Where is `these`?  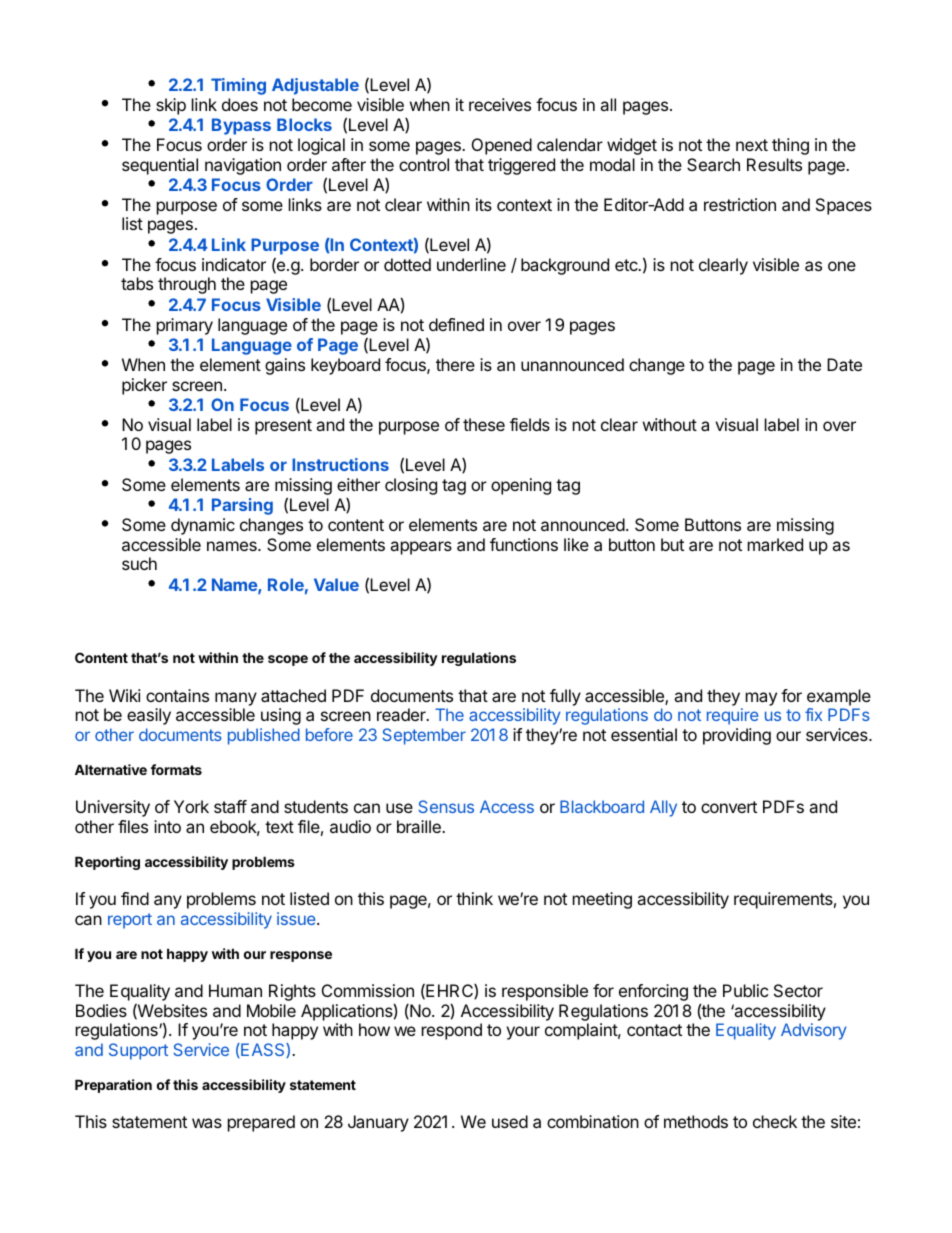 these is located at coordinates (484, 424).
